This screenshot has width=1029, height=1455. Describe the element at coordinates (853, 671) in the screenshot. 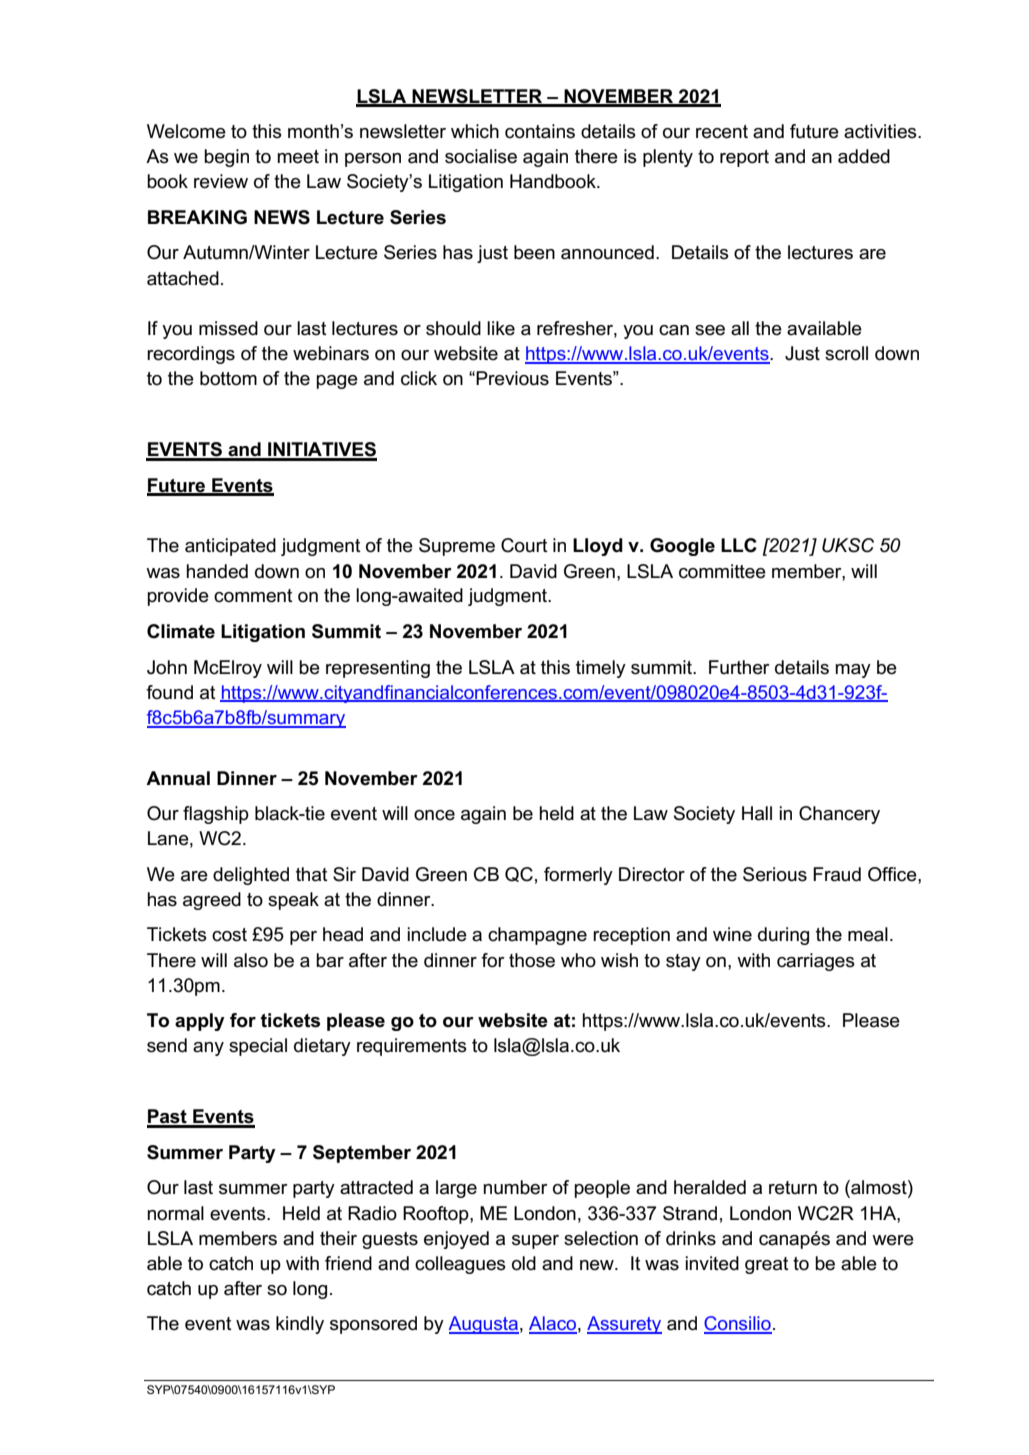

I see `may` at that location.
